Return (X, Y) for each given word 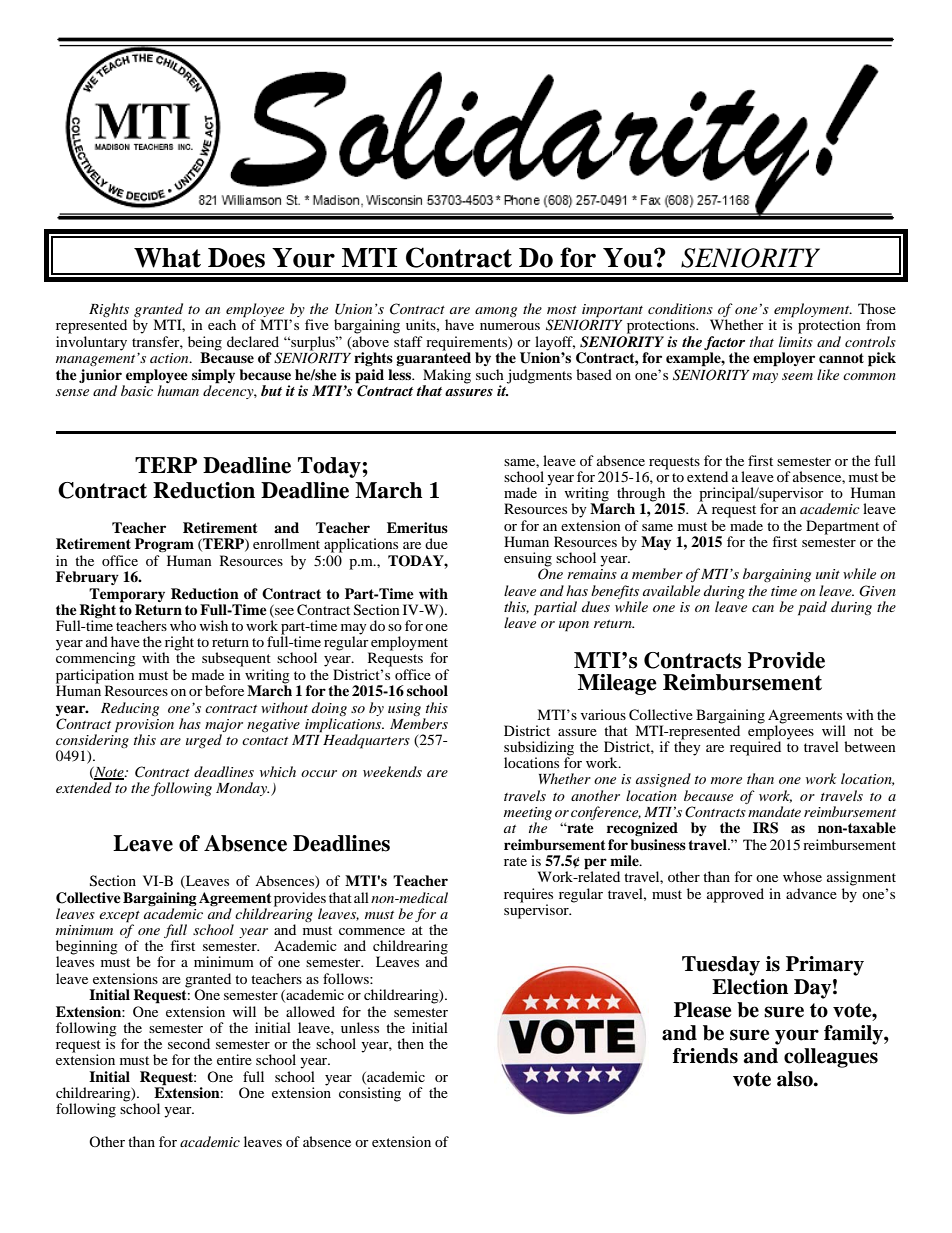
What (167, 258)
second (189, 1043)
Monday (242, 789)
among (496, 312)
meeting (528, 813)
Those (877, 308)
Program (164, 545)
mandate (774, 811)
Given (877, 591)
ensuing (528, 560)
